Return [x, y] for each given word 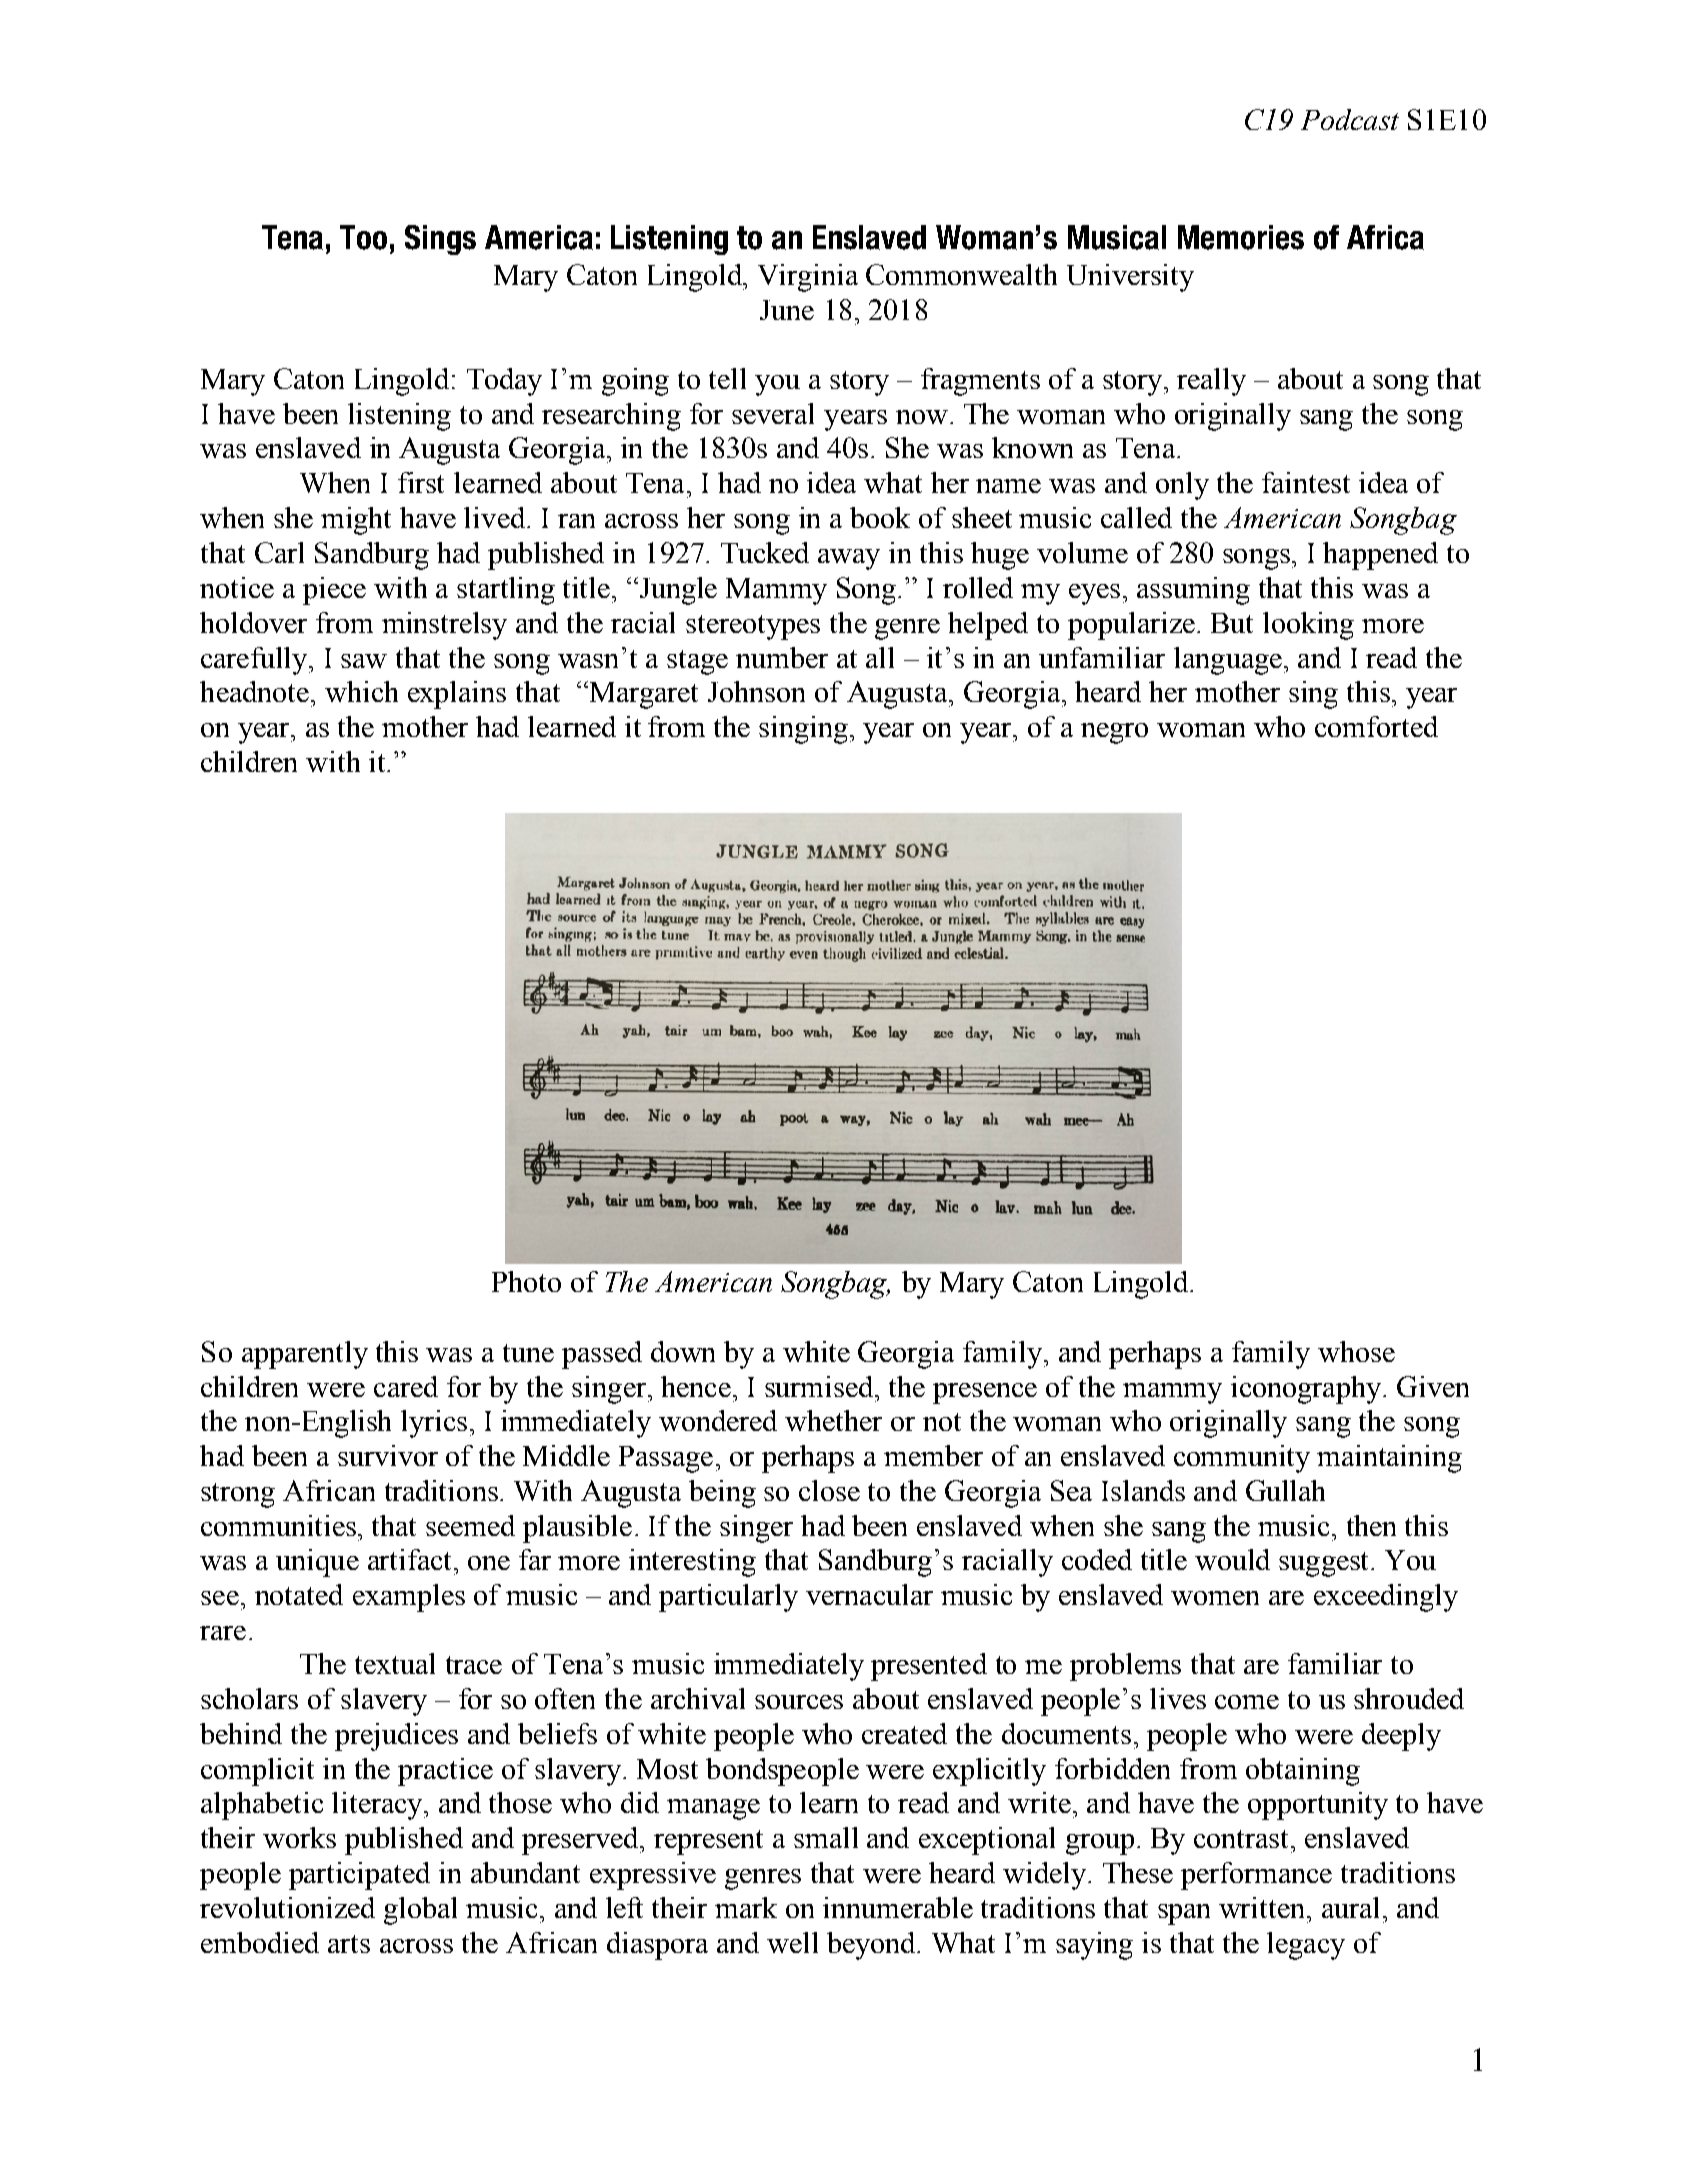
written [1263, 1907]
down [683, 1351]
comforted [1376, 726]
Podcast [1350, 119]
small [826, 1837]
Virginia [808, 278]
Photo [526, 1281]
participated [359, 1876]
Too [363, 237]
